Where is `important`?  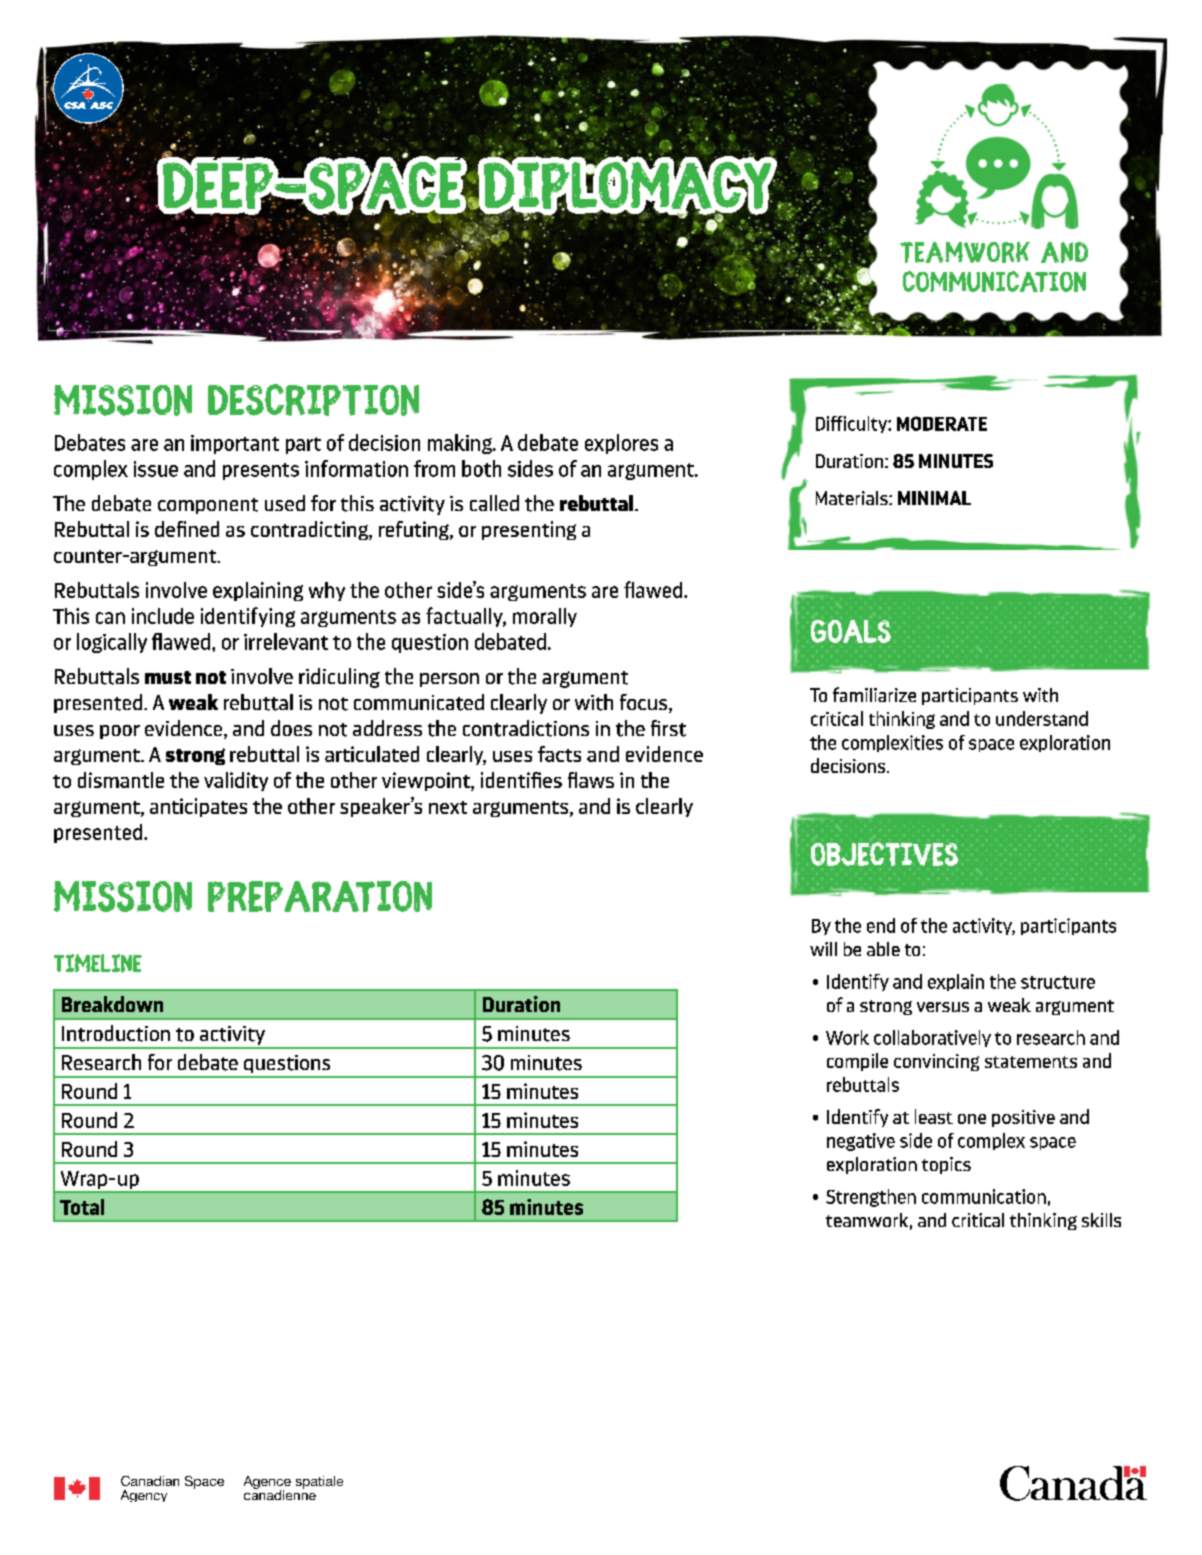 important is located at coordinates (235, 444).
